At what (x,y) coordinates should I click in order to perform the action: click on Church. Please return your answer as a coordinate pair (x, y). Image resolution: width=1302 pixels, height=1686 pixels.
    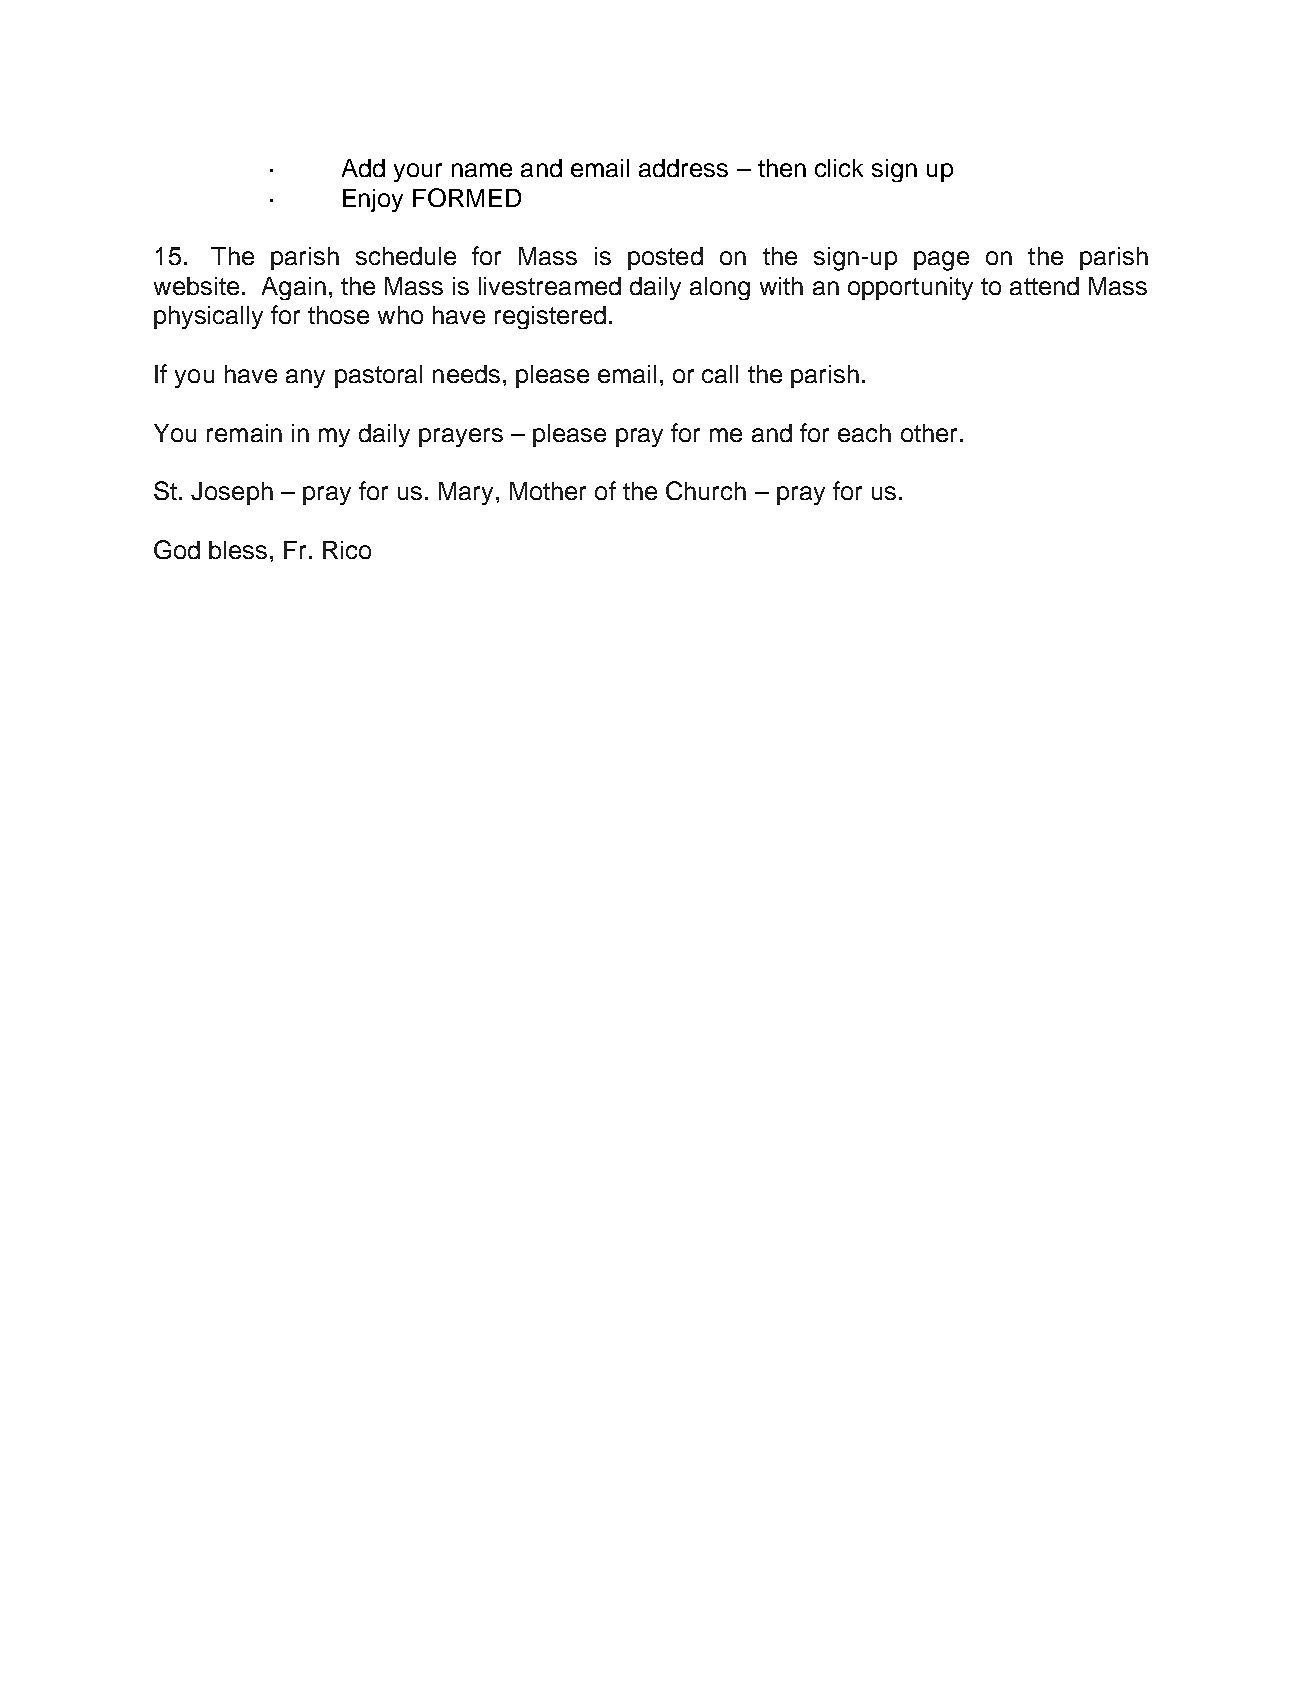
    Looking at the image, I should click on (706, 490).
